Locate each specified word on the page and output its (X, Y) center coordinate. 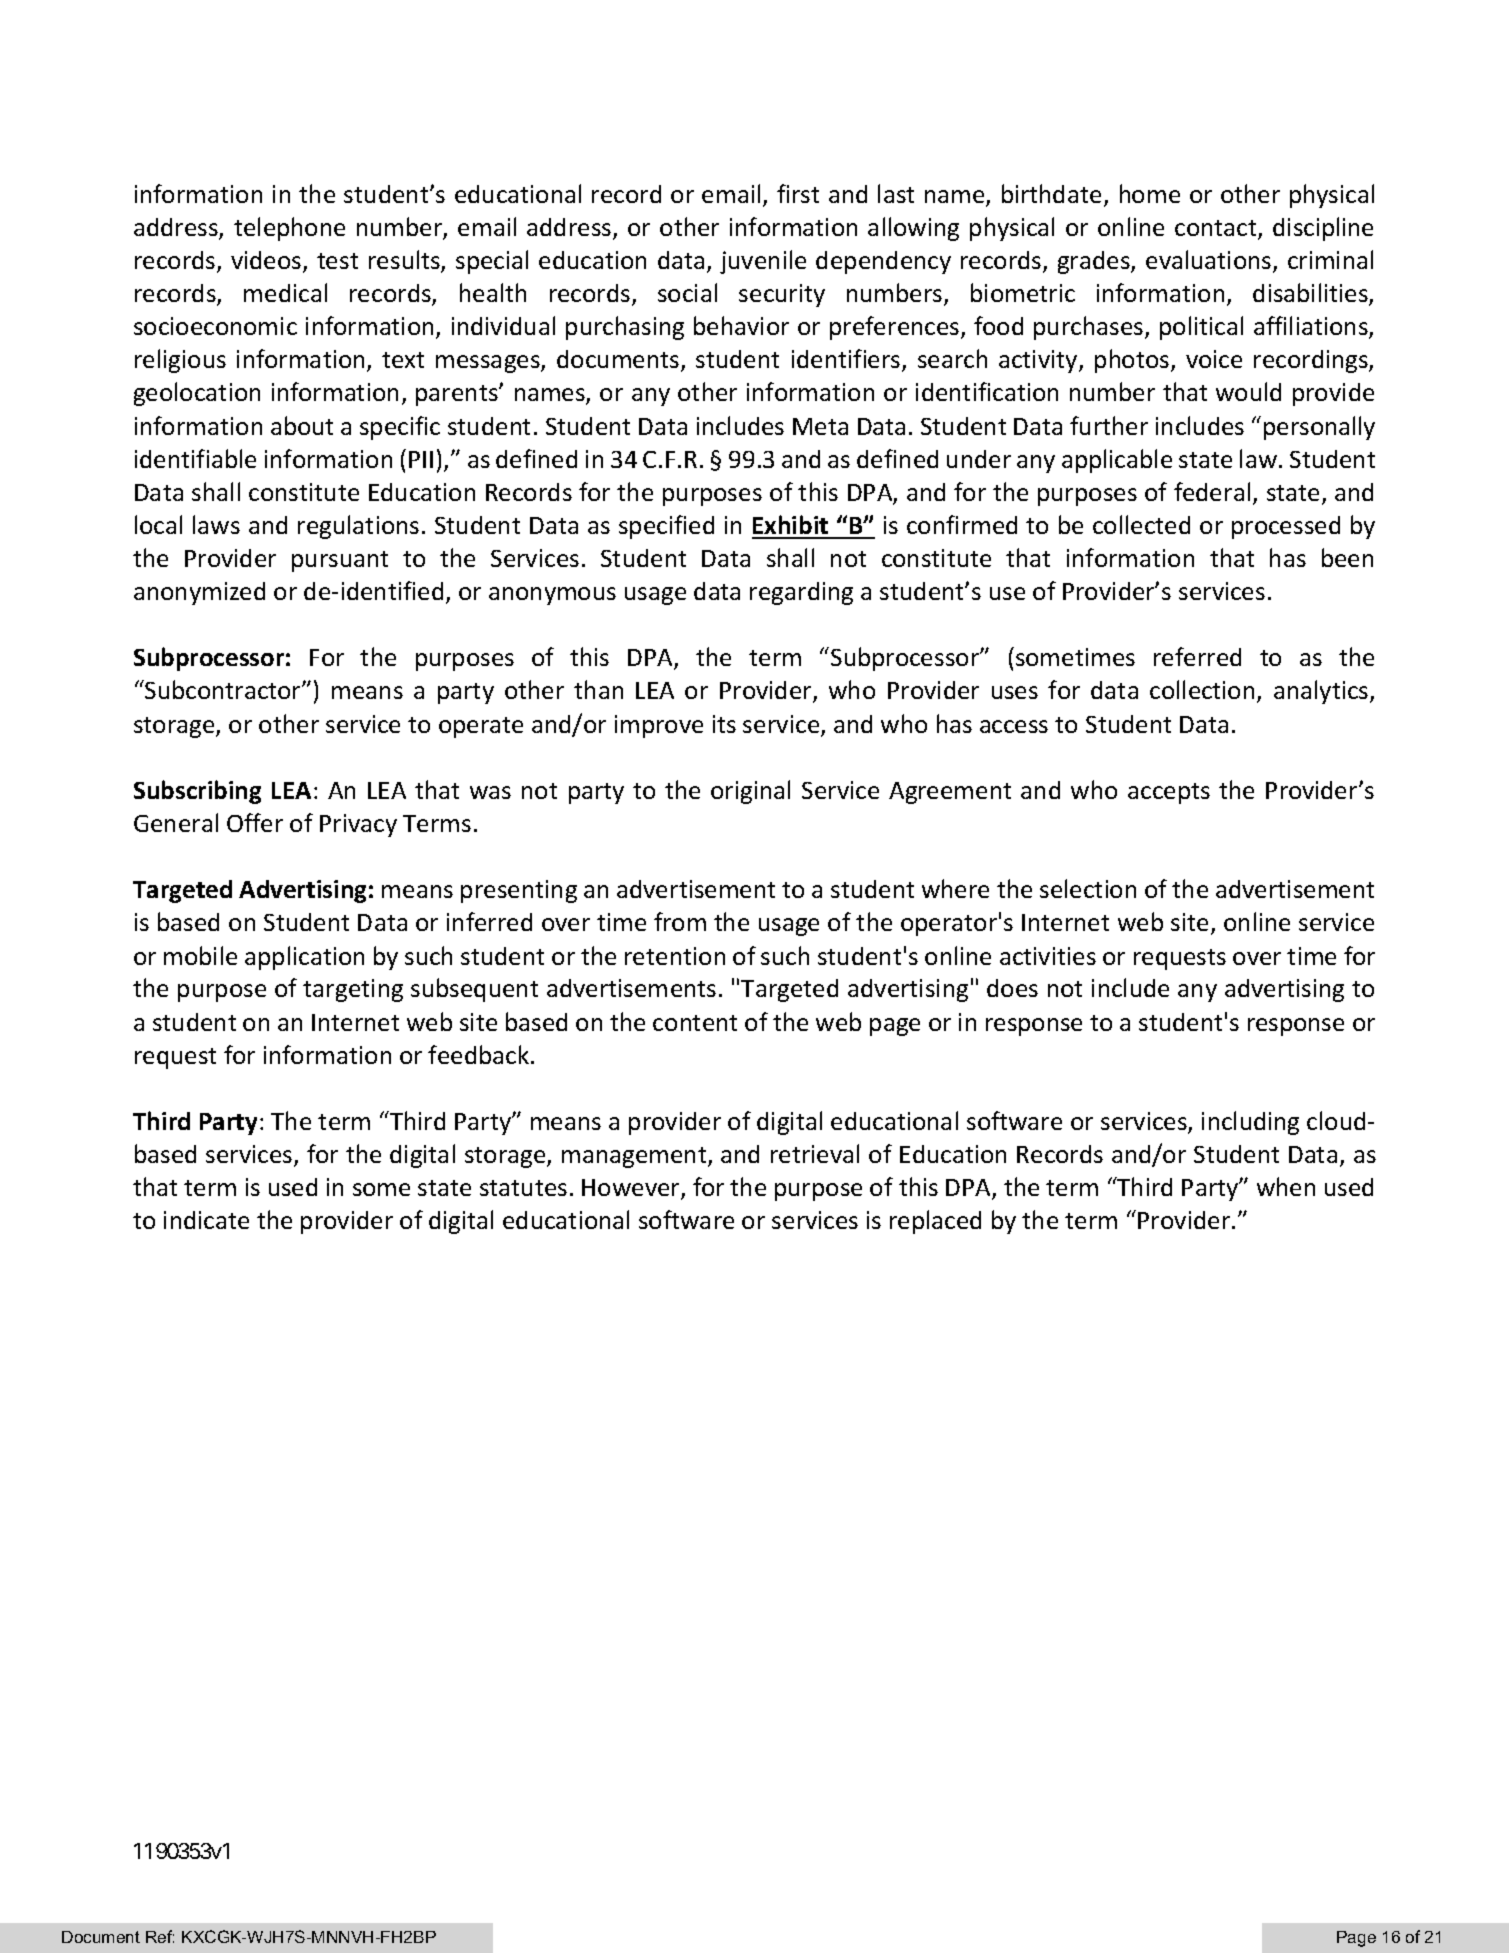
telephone (289, 229)
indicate (206, 1220)
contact (1217, 229)
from (680, 921)
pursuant (340, 561)
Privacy (358, 825)
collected (1141, 524)
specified (666, 527)
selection (1088, 888)
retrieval (815, 1153)
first (798, 193)
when (1286, 1186)
